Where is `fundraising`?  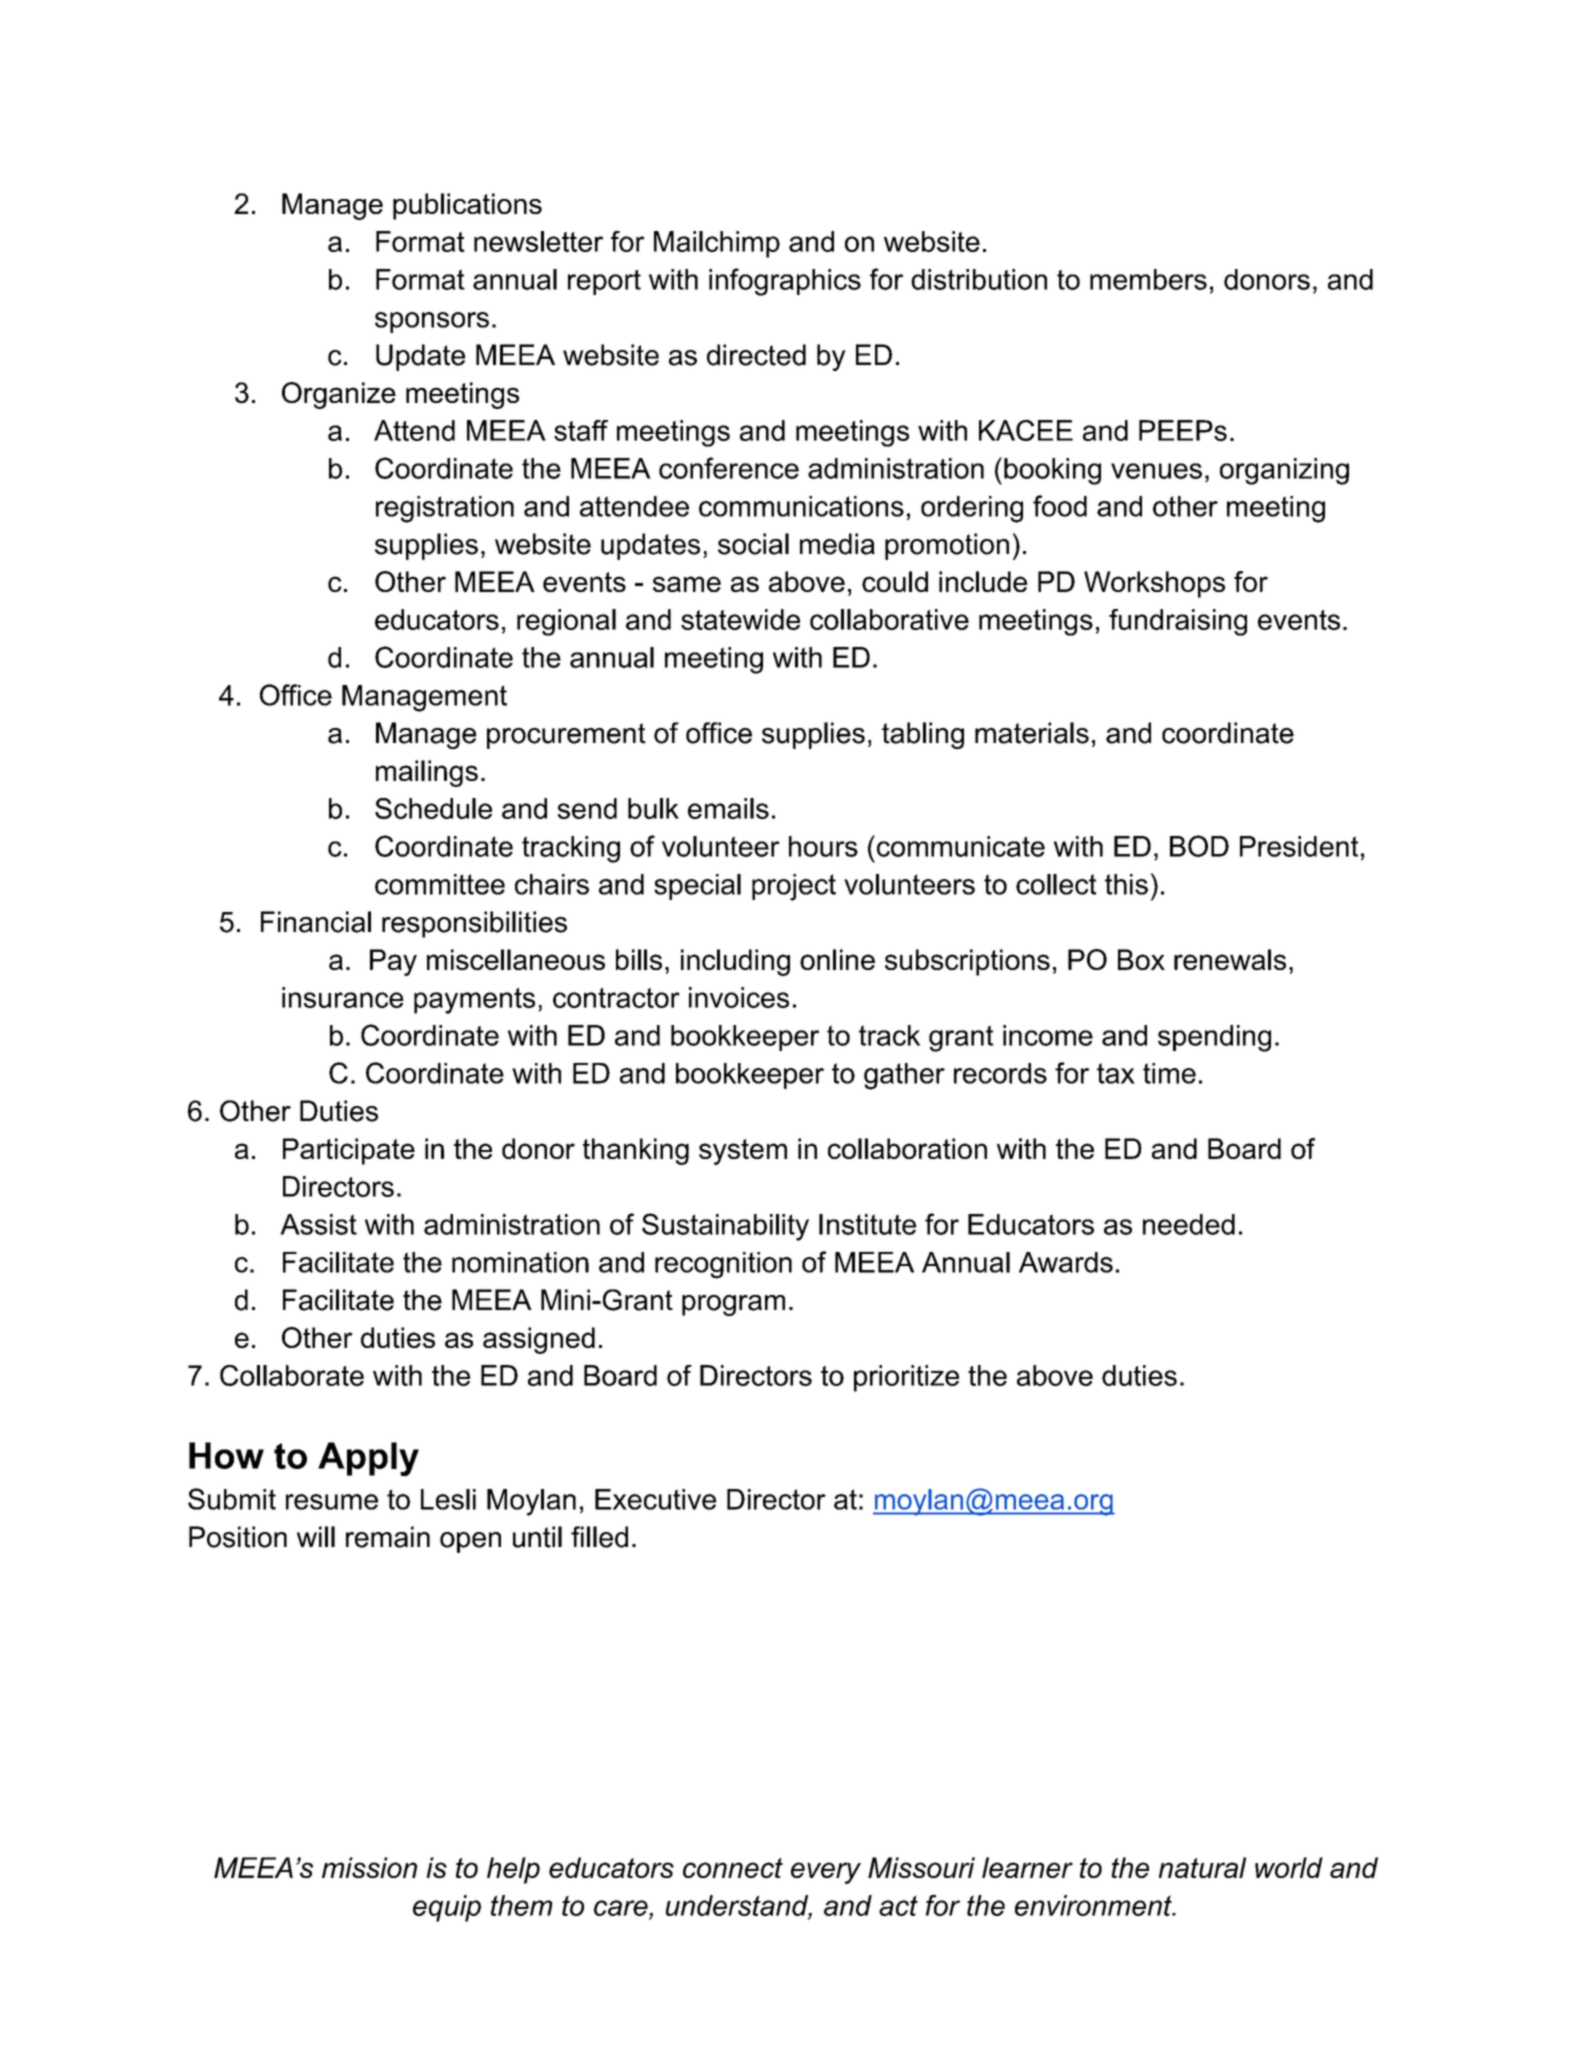 fundraising is located at coordinates (1178, 622).
